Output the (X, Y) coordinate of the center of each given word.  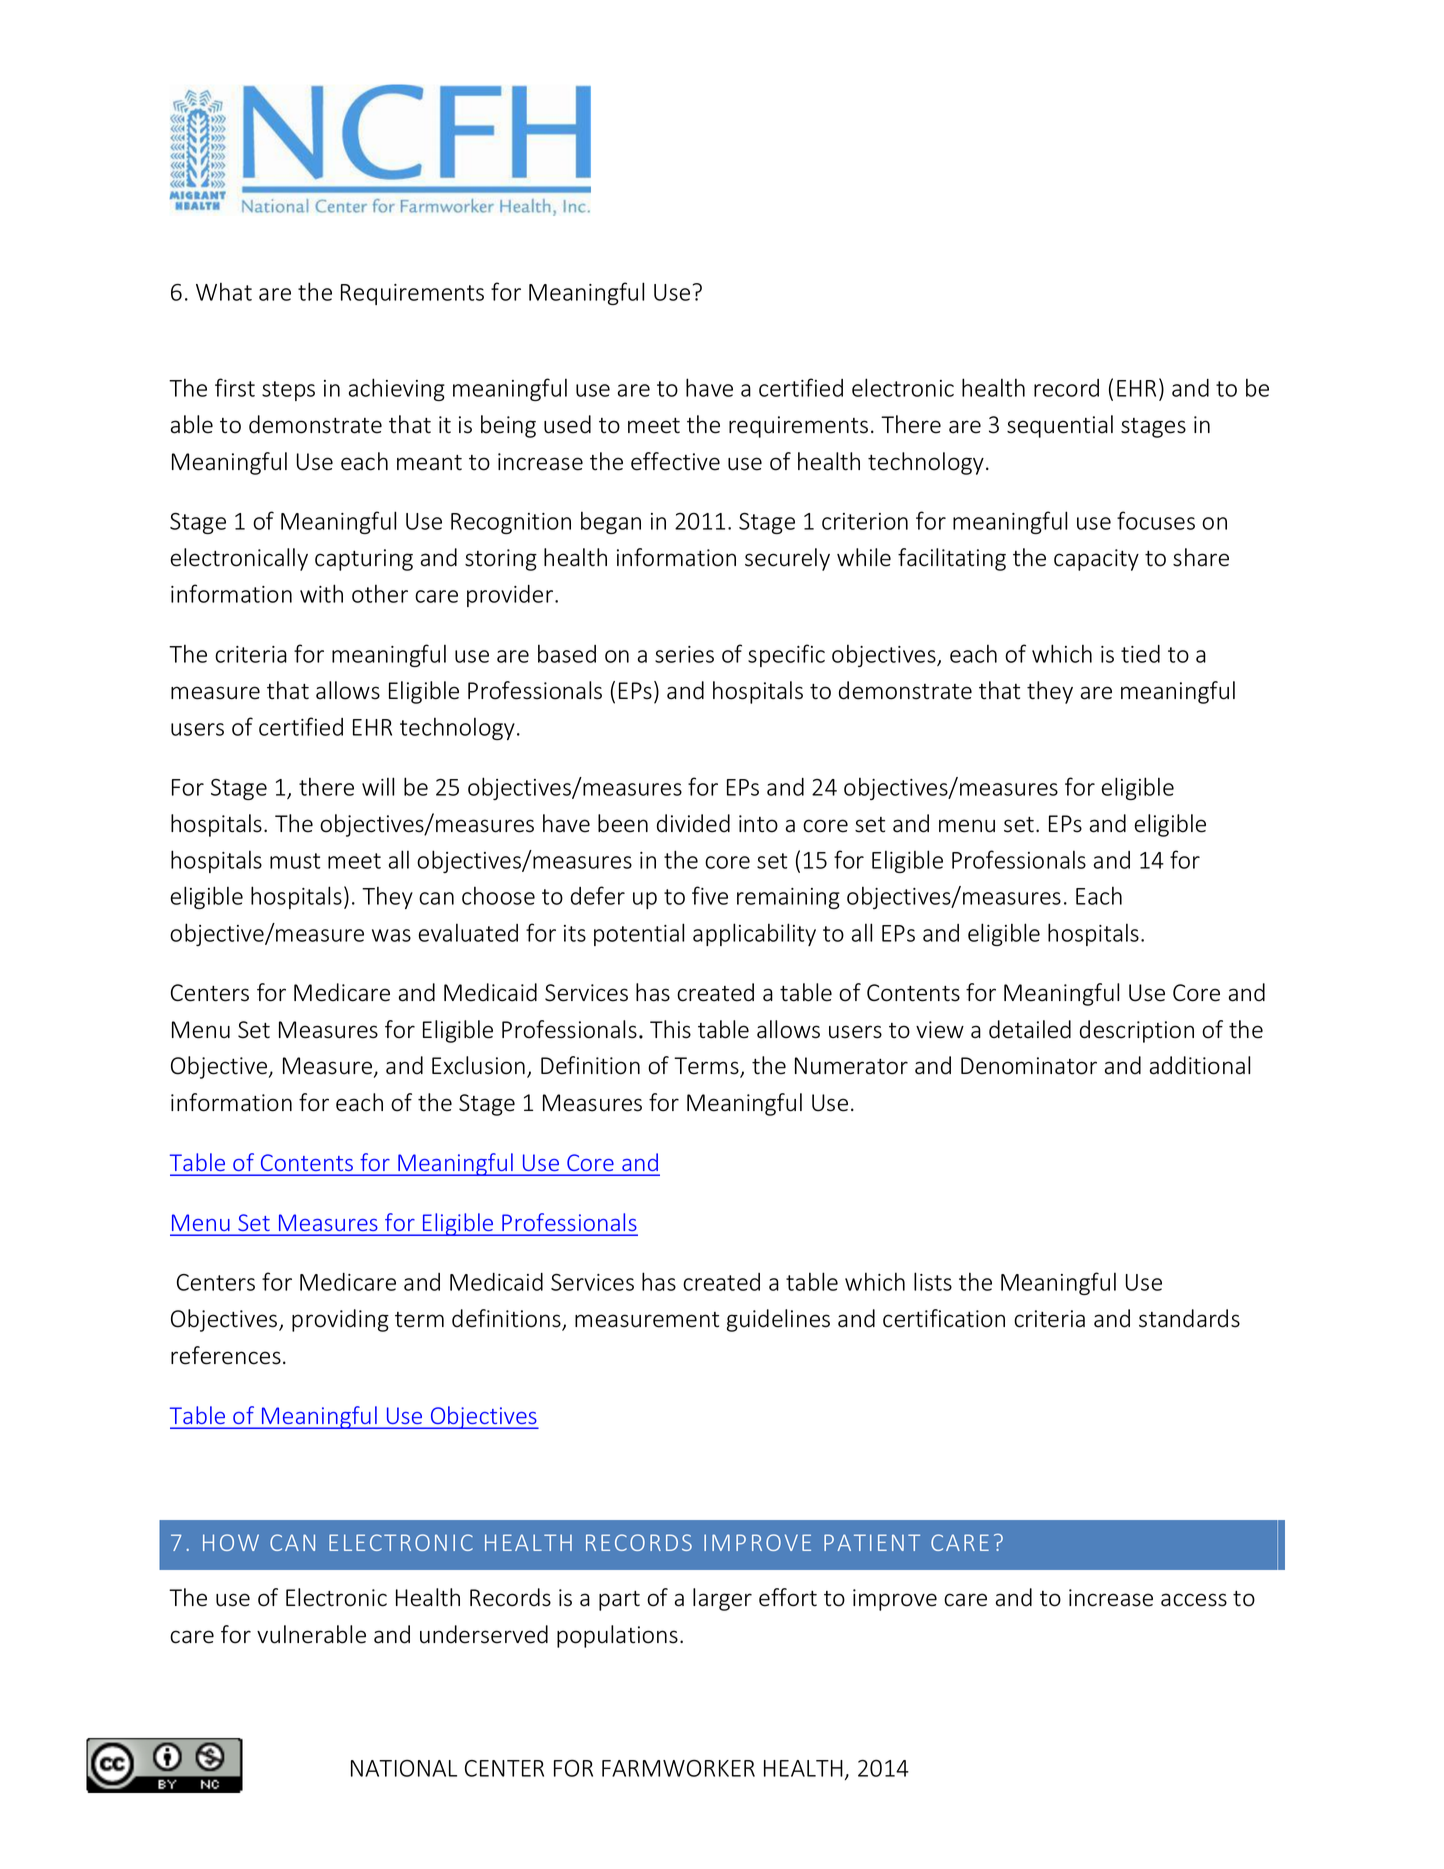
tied (1140, 654)
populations (617, 1636)
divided (693, 823)
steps (288, 391)
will (378, 786)
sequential (1060, 426)
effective (675, 461)
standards (1189, 1318)
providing (340, 1320)
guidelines (778, 1320)
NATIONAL (404, 1768)
